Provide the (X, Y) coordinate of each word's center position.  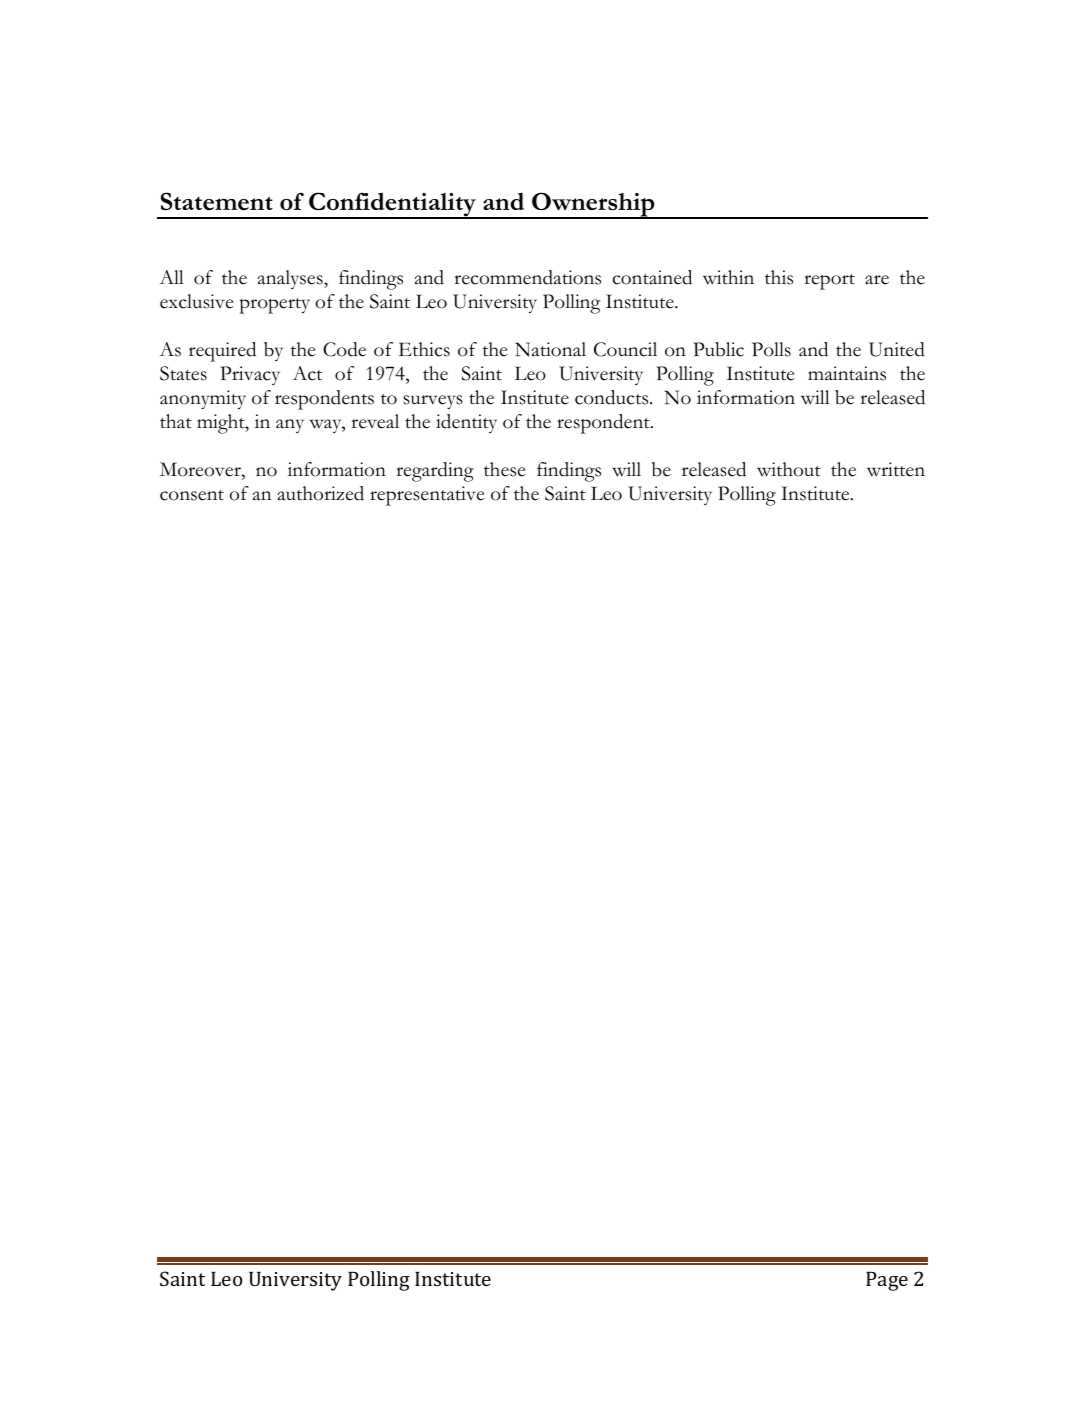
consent (192, 495)
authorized (321, 493)
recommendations (527, 277)
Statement (217, 201)
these (505, 469)
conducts (613, 397)
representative (427, 496)
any (290, 426)
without (789, 469)
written (896, 469)
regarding (435, 472)
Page (887, 1281)
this (779, 277)
